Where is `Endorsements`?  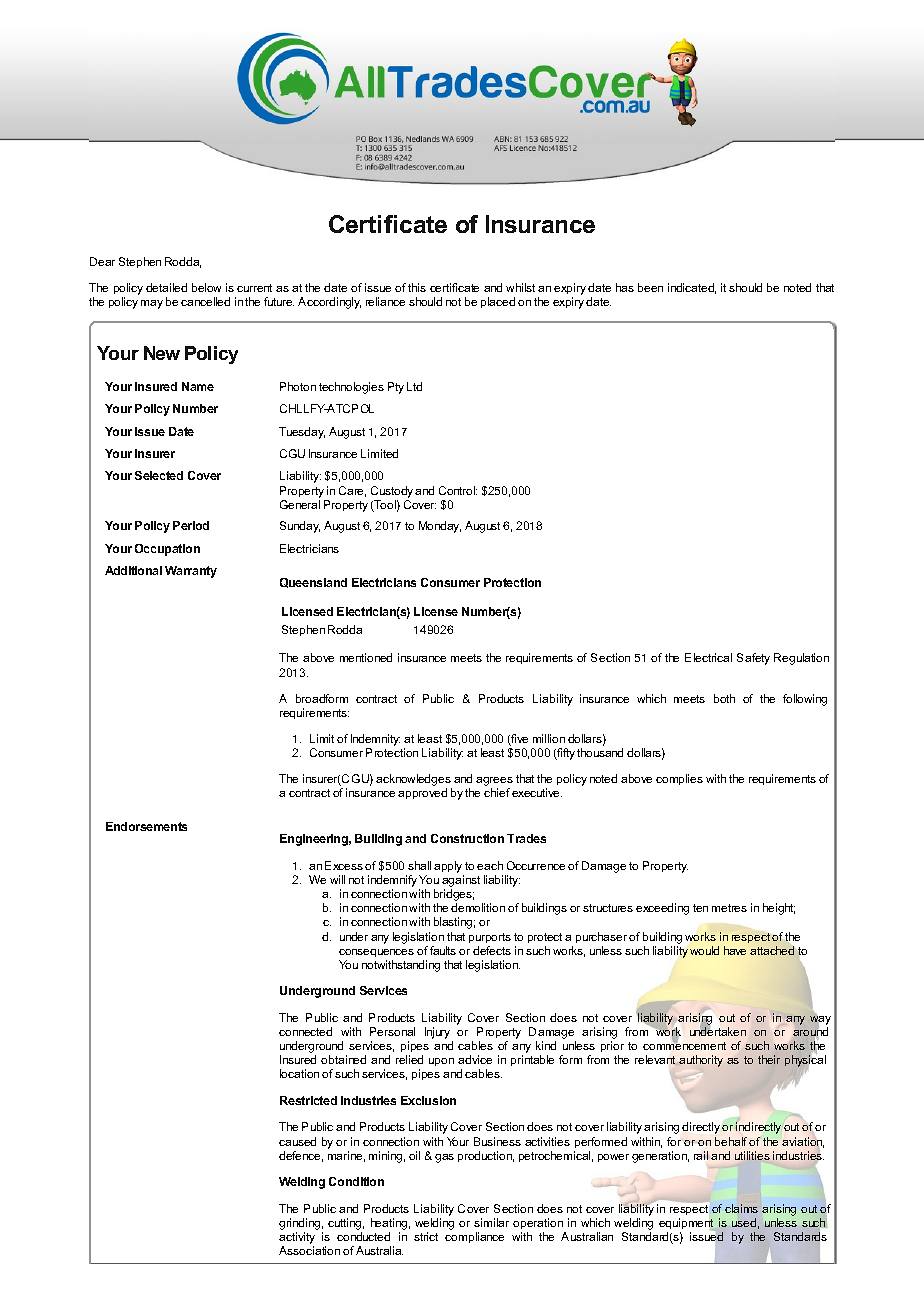 Endorsements is located at coordinates (146, 826).
